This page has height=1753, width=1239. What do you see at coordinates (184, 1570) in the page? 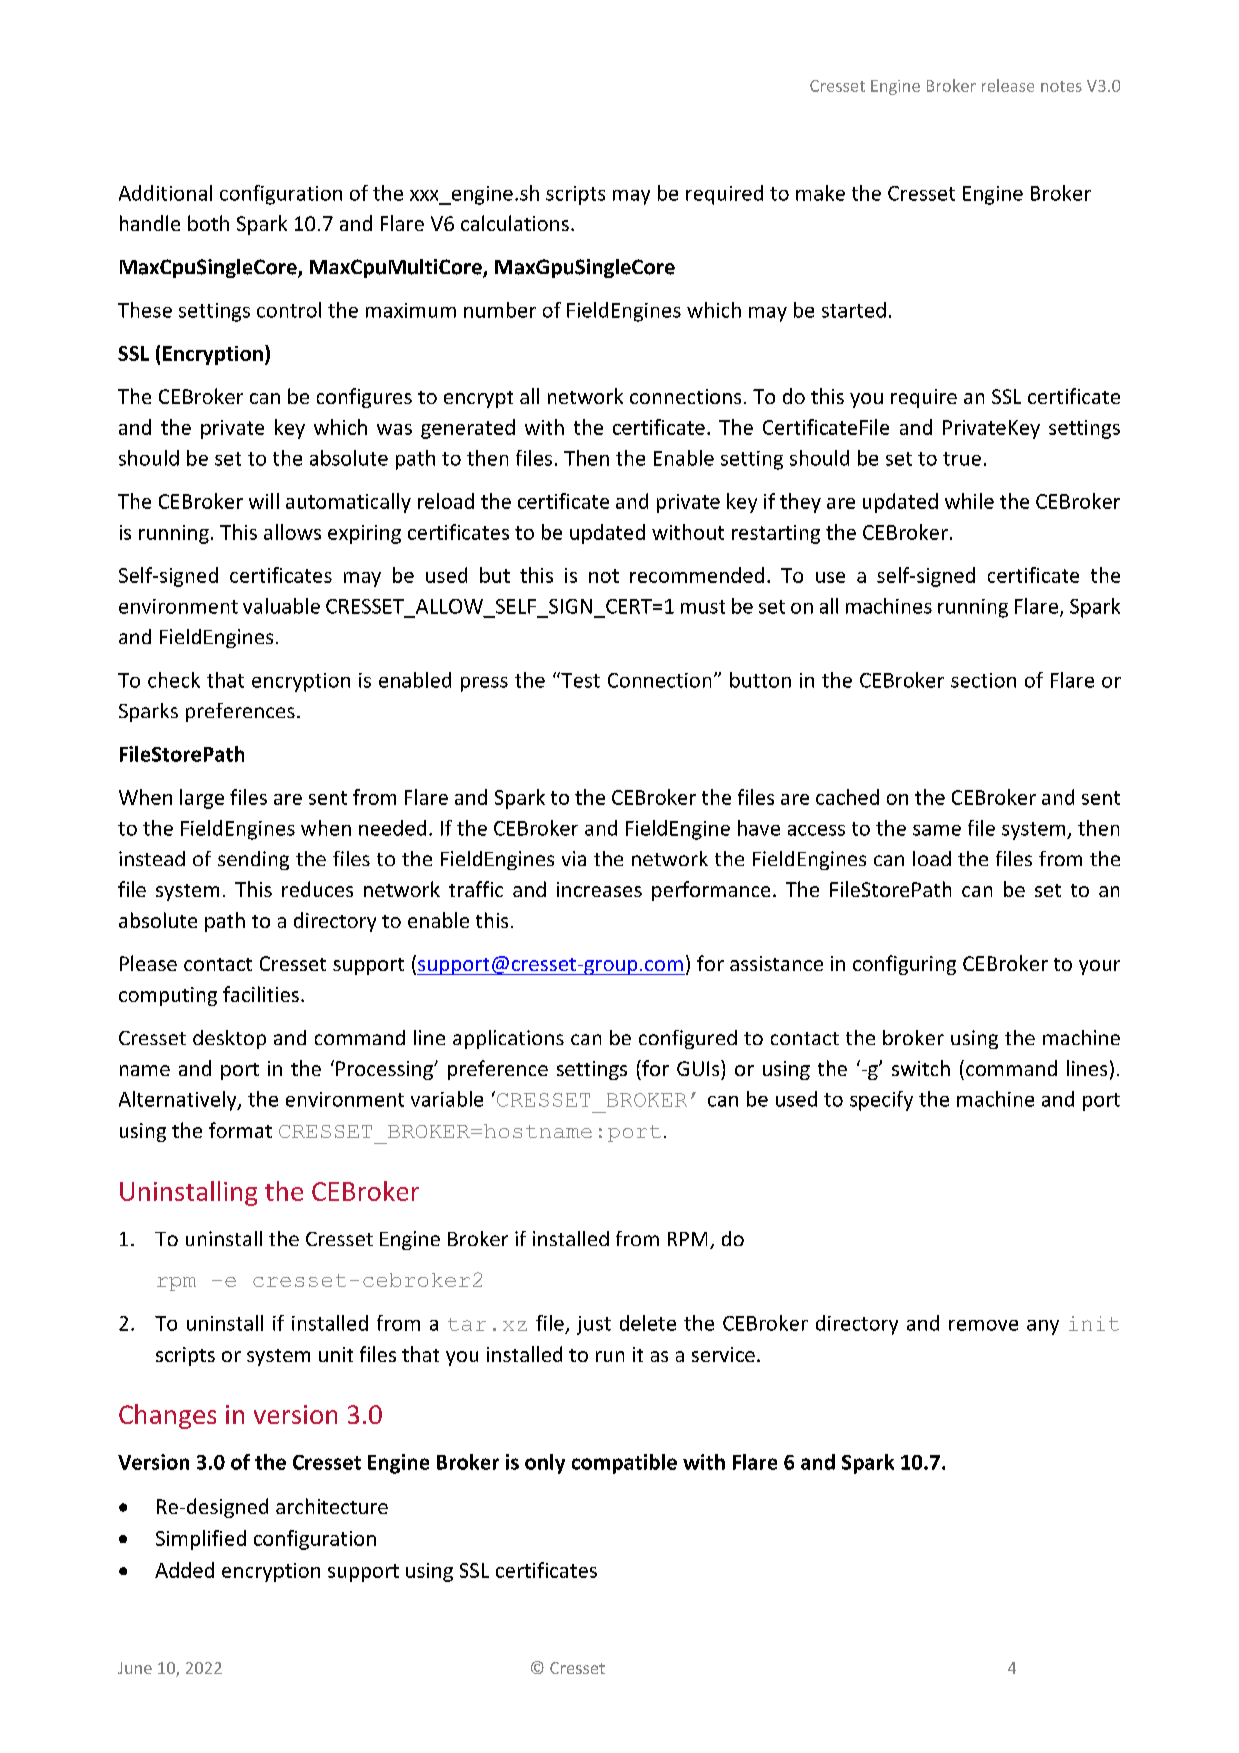
I see `Added` at bounding box center [184, 1570].
